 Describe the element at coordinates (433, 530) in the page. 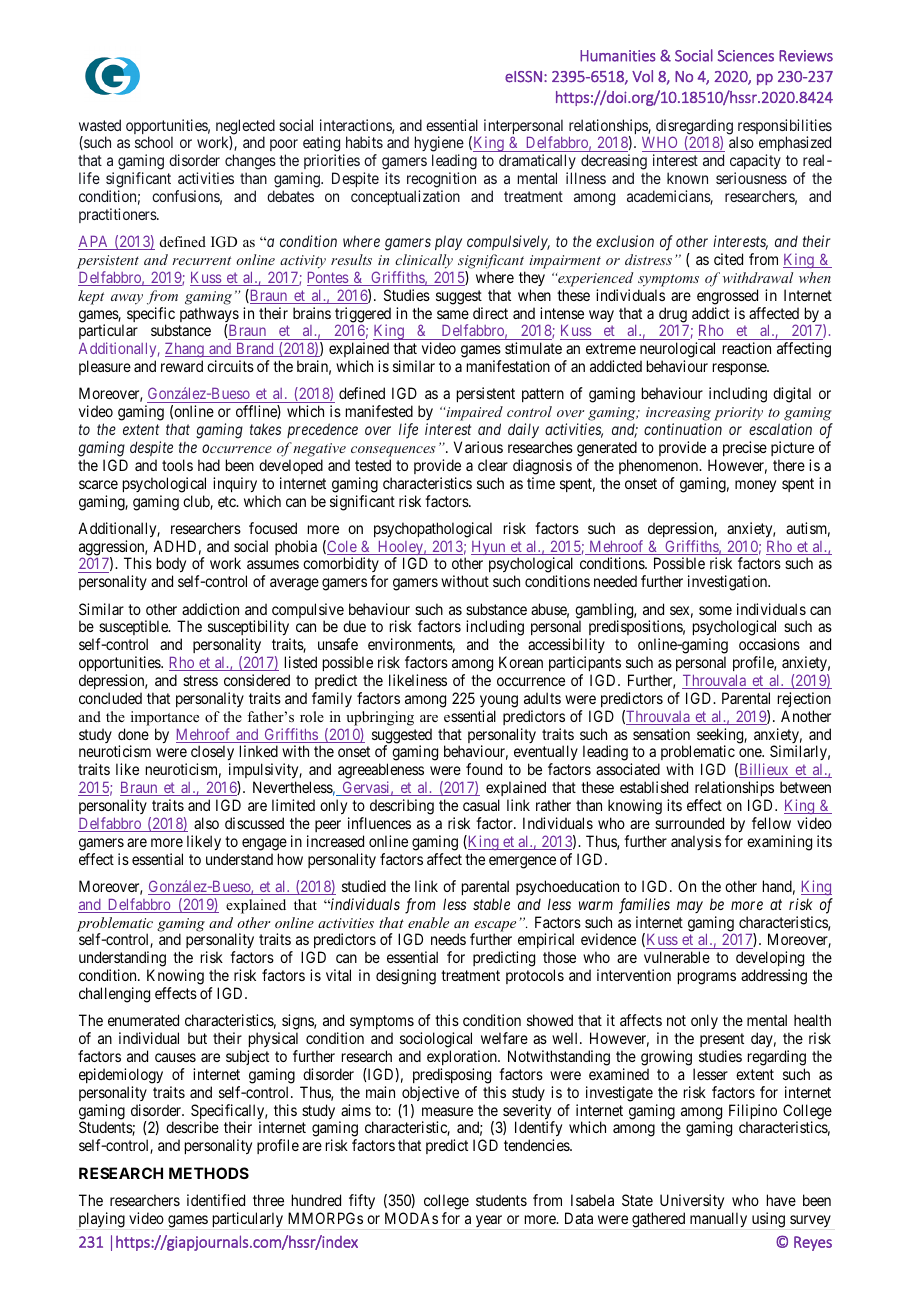

I see `psychopathological` at that location.
